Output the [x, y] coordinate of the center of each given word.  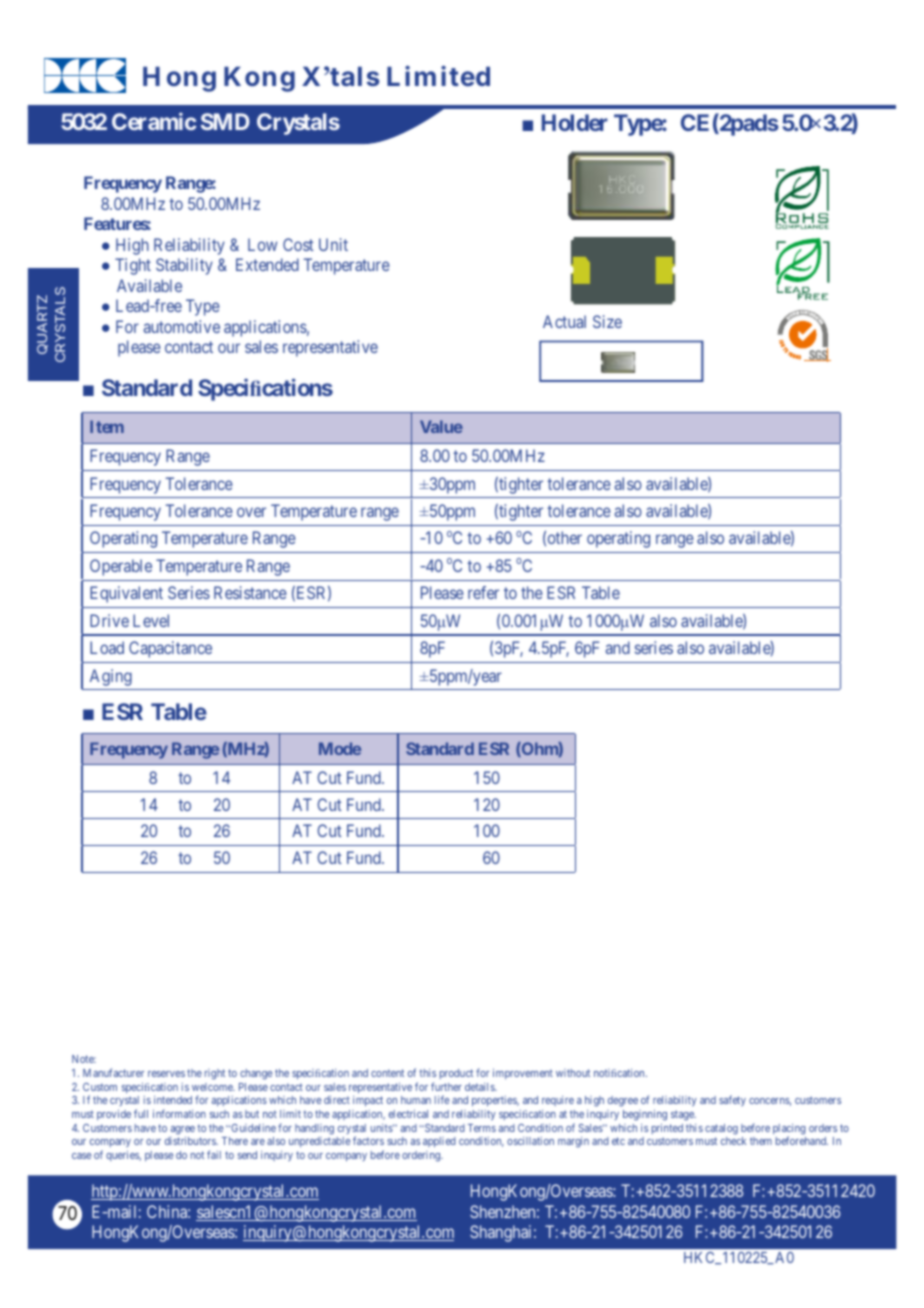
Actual [564, 321]
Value [441, 426]
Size [607, 321]
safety [732, 1100]
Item [107, 426]
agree [183, 1131]
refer [483, 592]
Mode [340, 748]
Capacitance [170, 649]
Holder [575, 122]
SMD [225, 121]
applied [439, 1142]
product [456, 1074]
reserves [166, 1074]
